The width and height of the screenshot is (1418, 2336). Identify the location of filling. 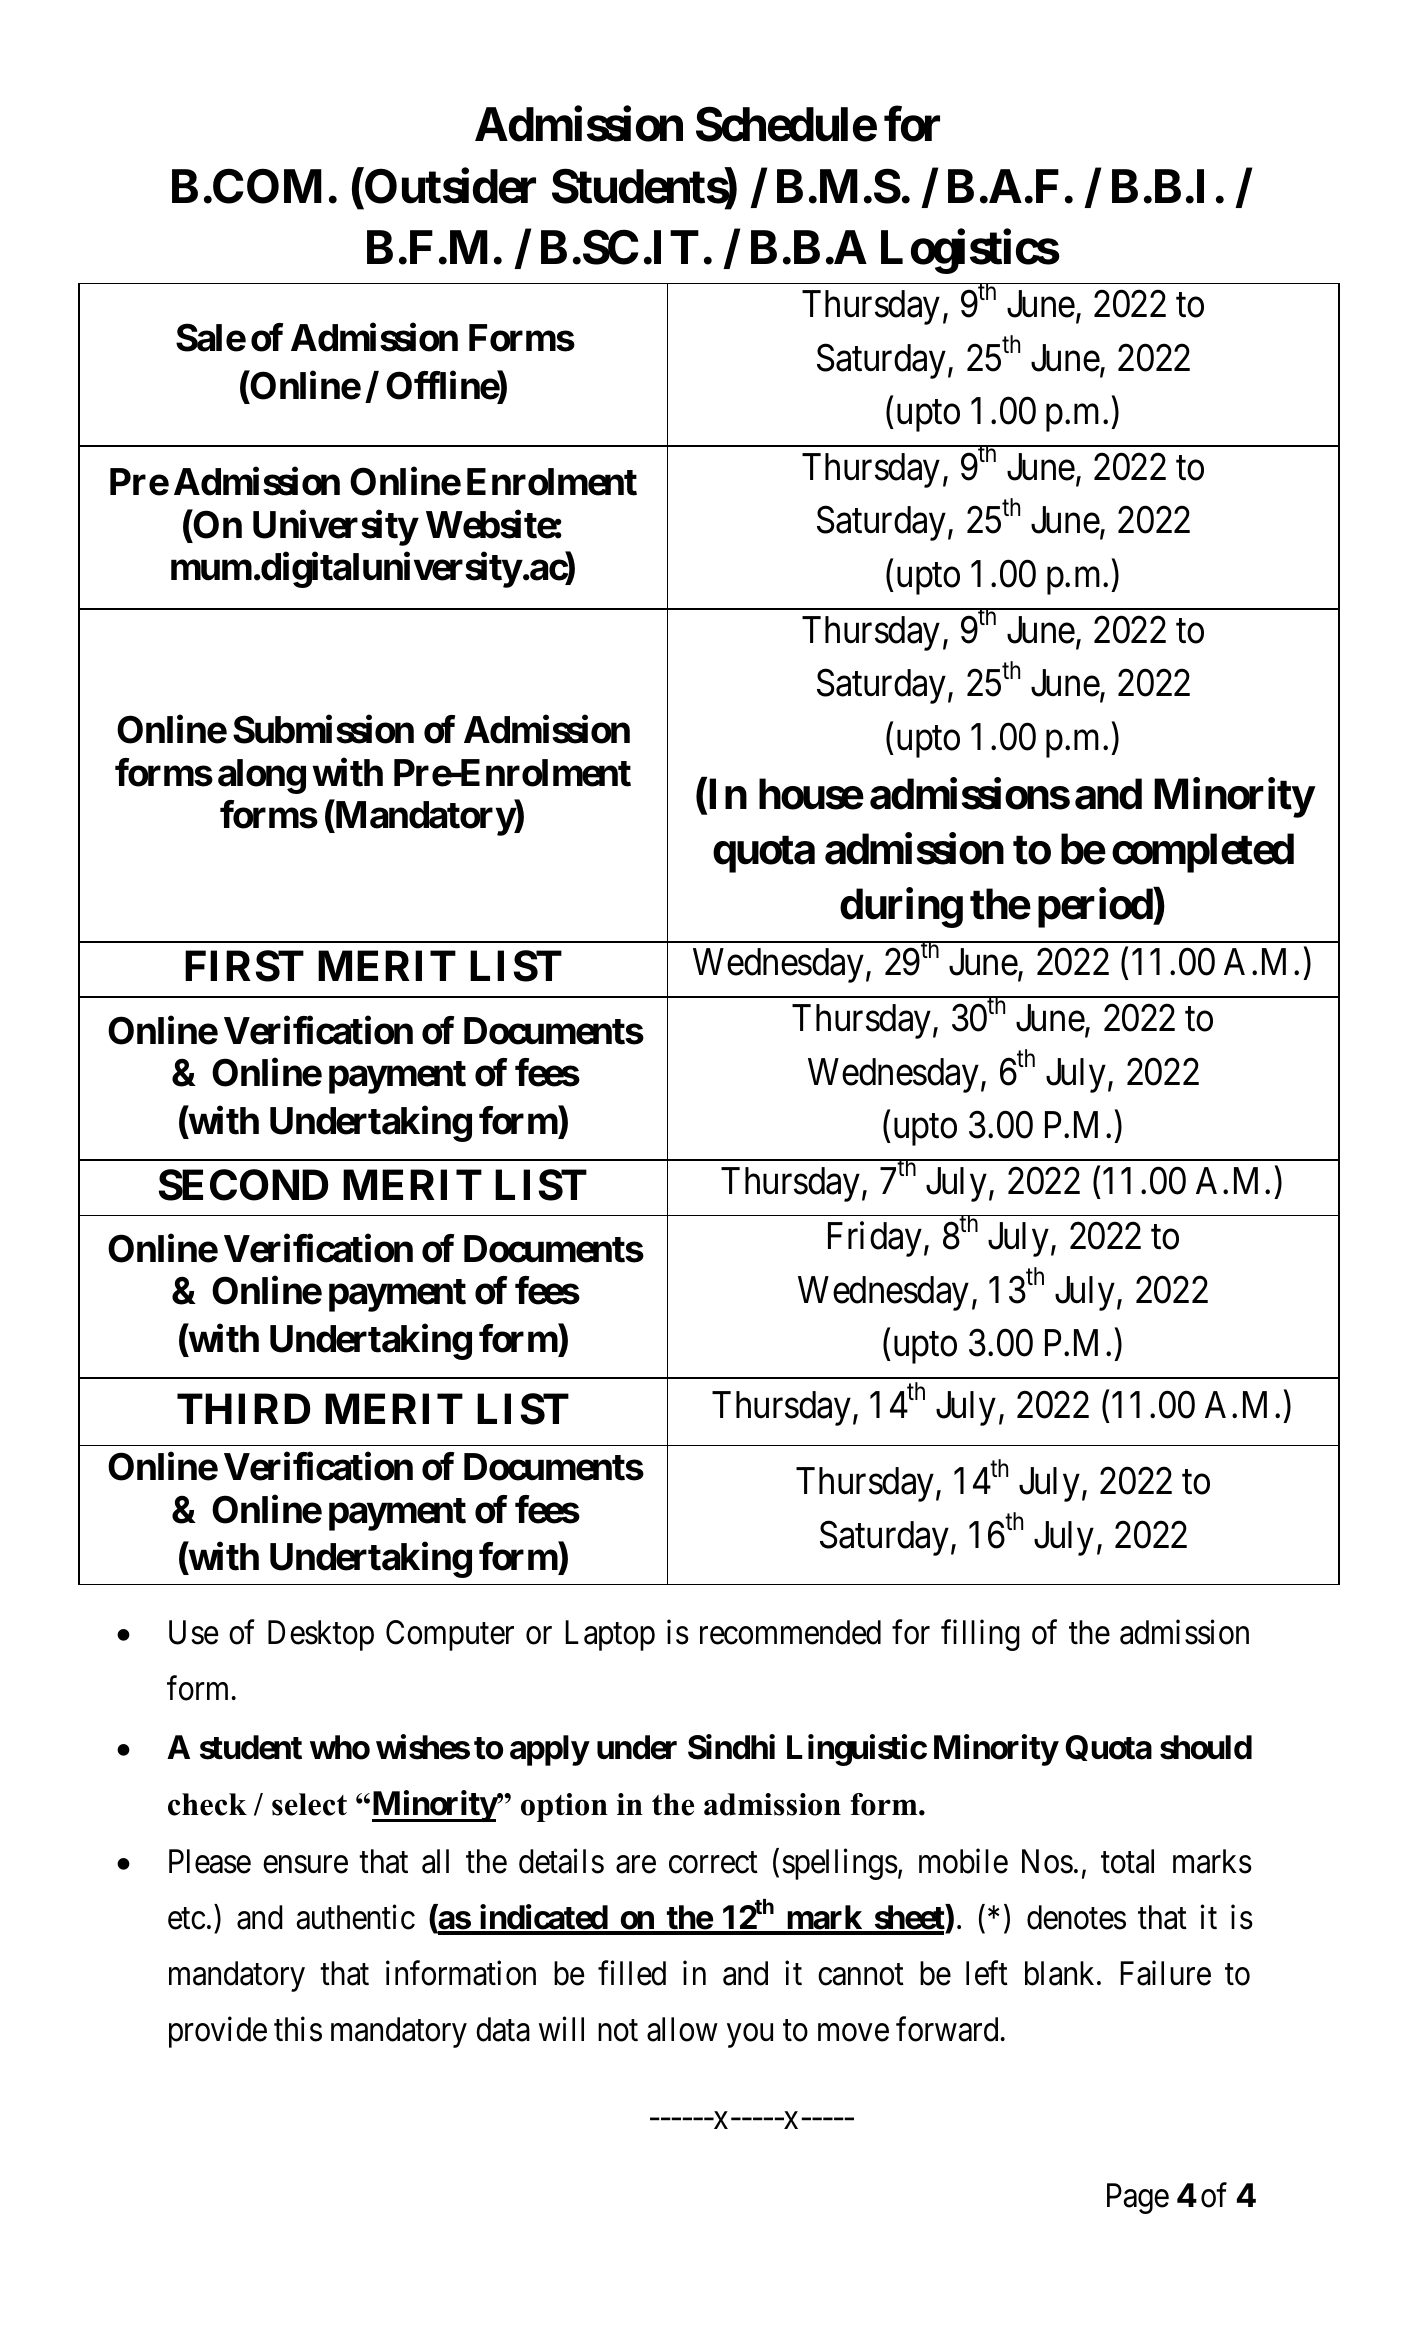
(980, 1635).
